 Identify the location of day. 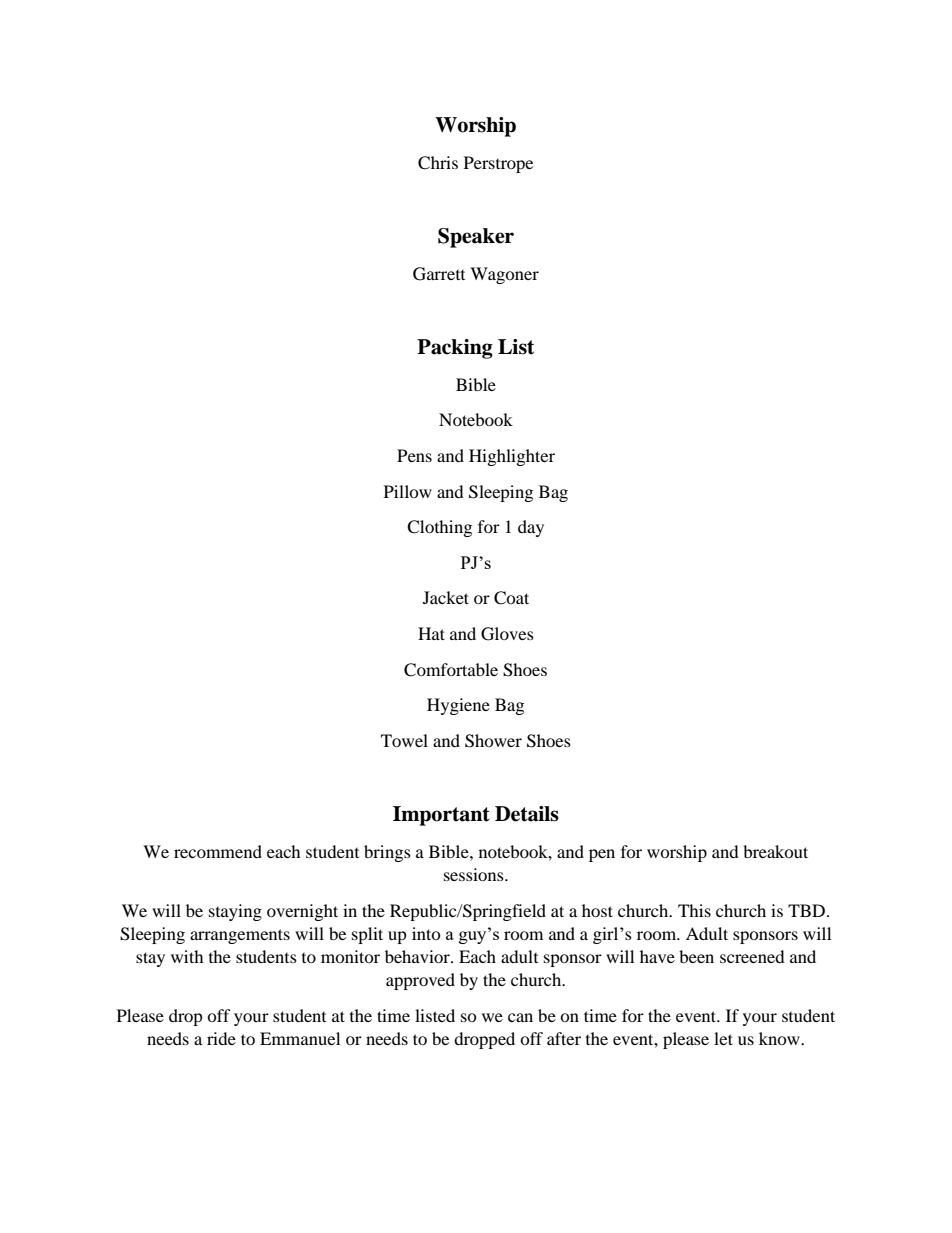
(531, 528).
